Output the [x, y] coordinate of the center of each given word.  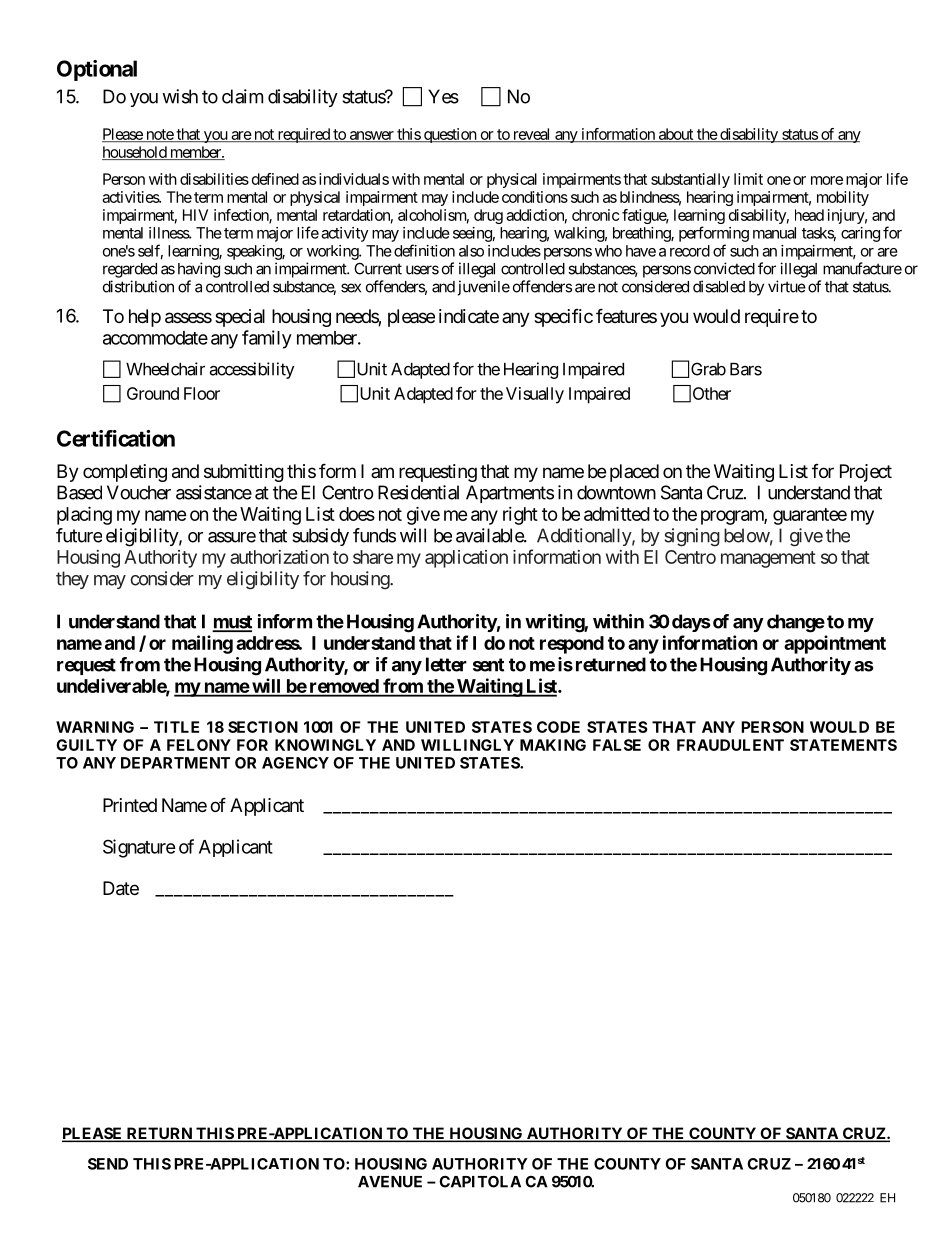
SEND [108, 1164]
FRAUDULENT [730, 745]
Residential [418, 492]
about [675, 135]
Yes [443, 96]
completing [125, 473]
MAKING [553, 745]
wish [180, 96]
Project [866, 473]
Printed [130, 805]
